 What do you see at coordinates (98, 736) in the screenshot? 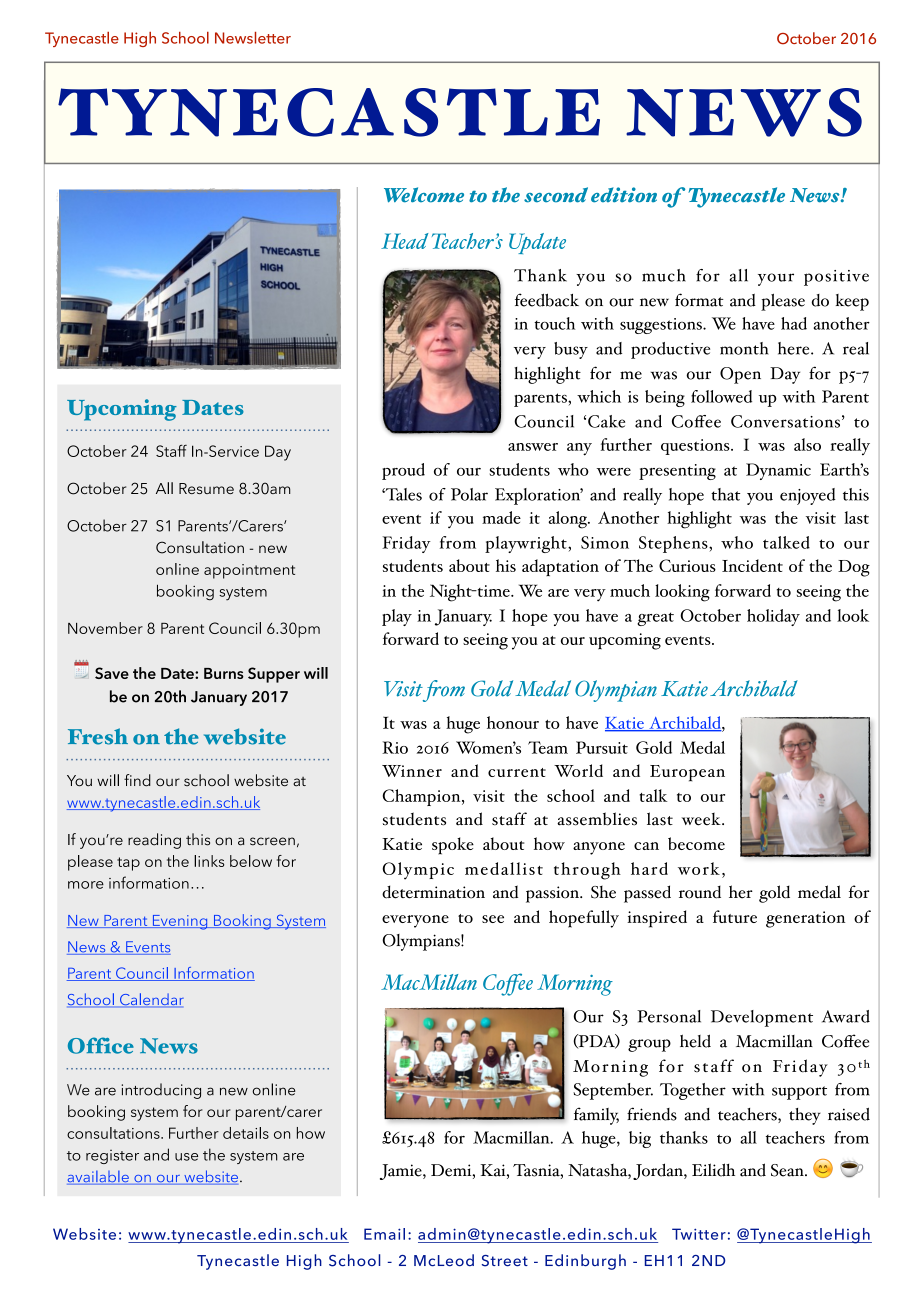
I see `Fresh` at bounding box center [98, 736].
